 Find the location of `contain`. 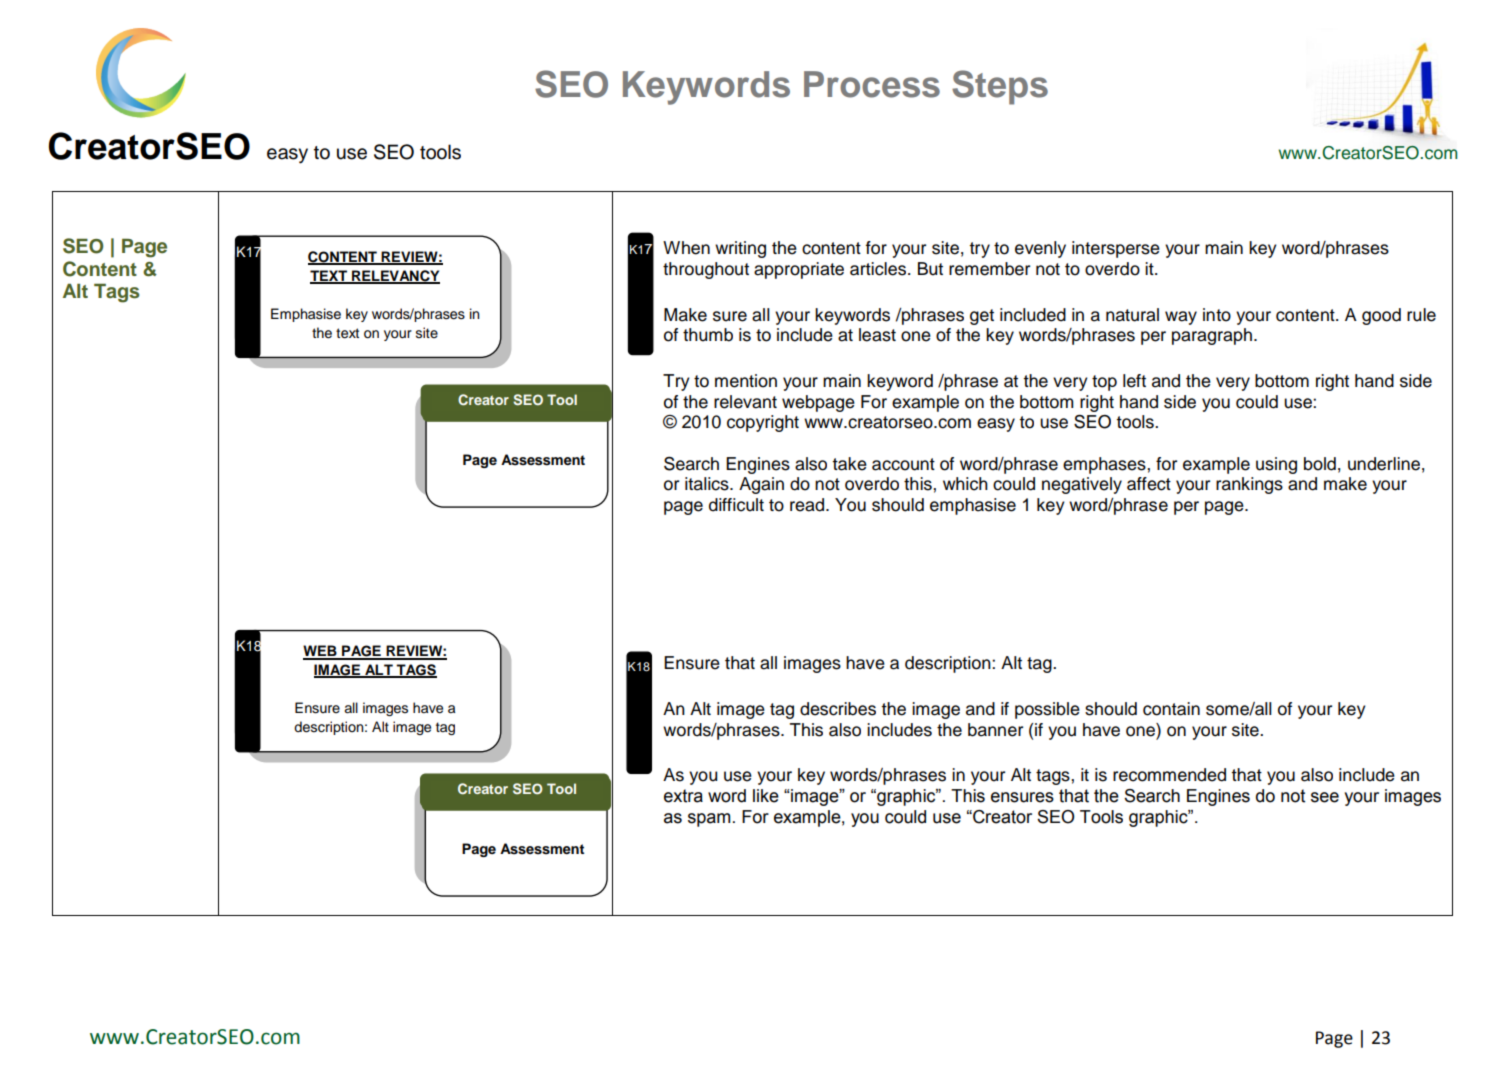

contain is located at coordinates (1171, 709).
